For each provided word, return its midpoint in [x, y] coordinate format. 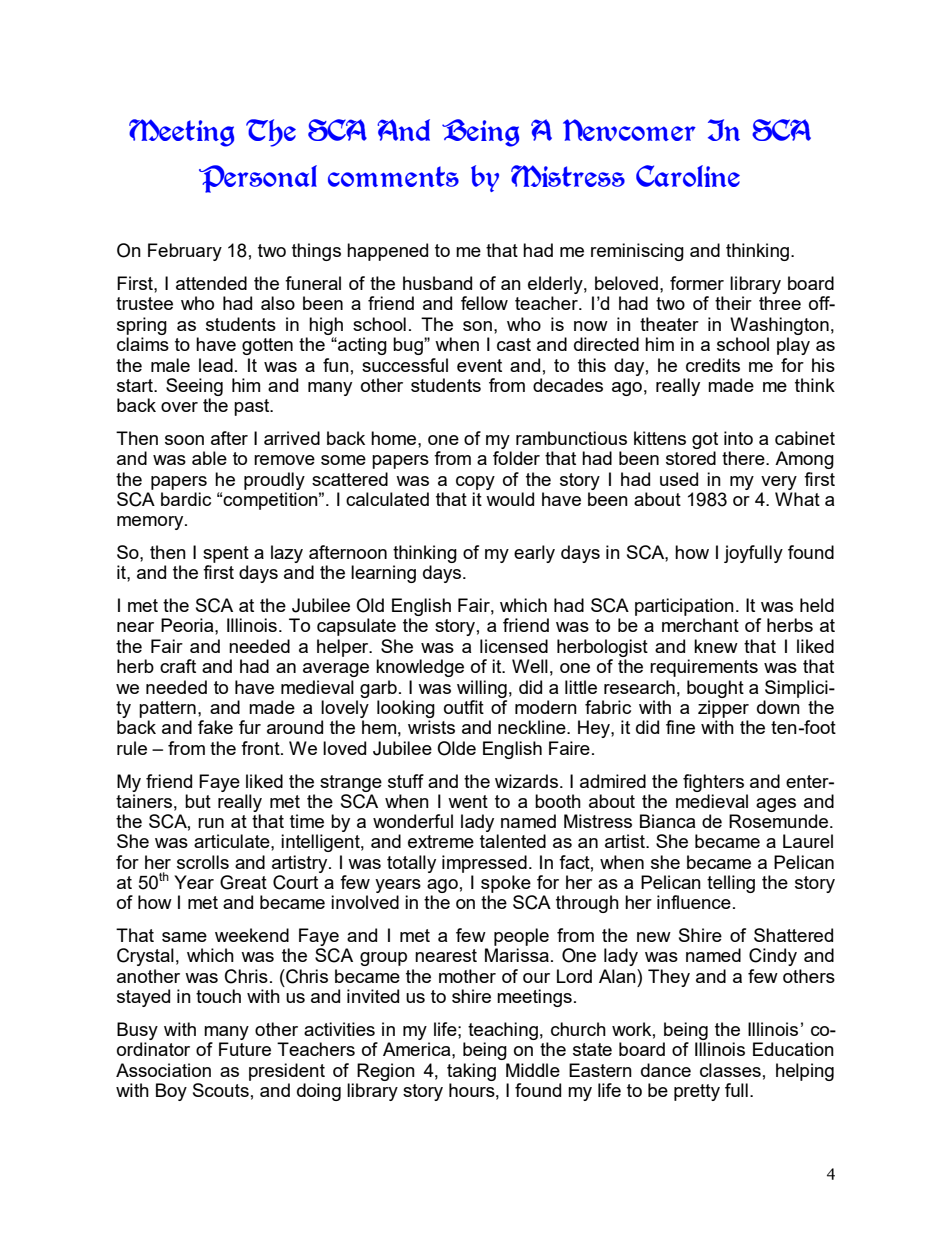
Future [245, 1049]
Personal [258, 179]
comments [393, 176]
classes [730, 1070]
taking [471, 1072]
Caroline [688, 176]
